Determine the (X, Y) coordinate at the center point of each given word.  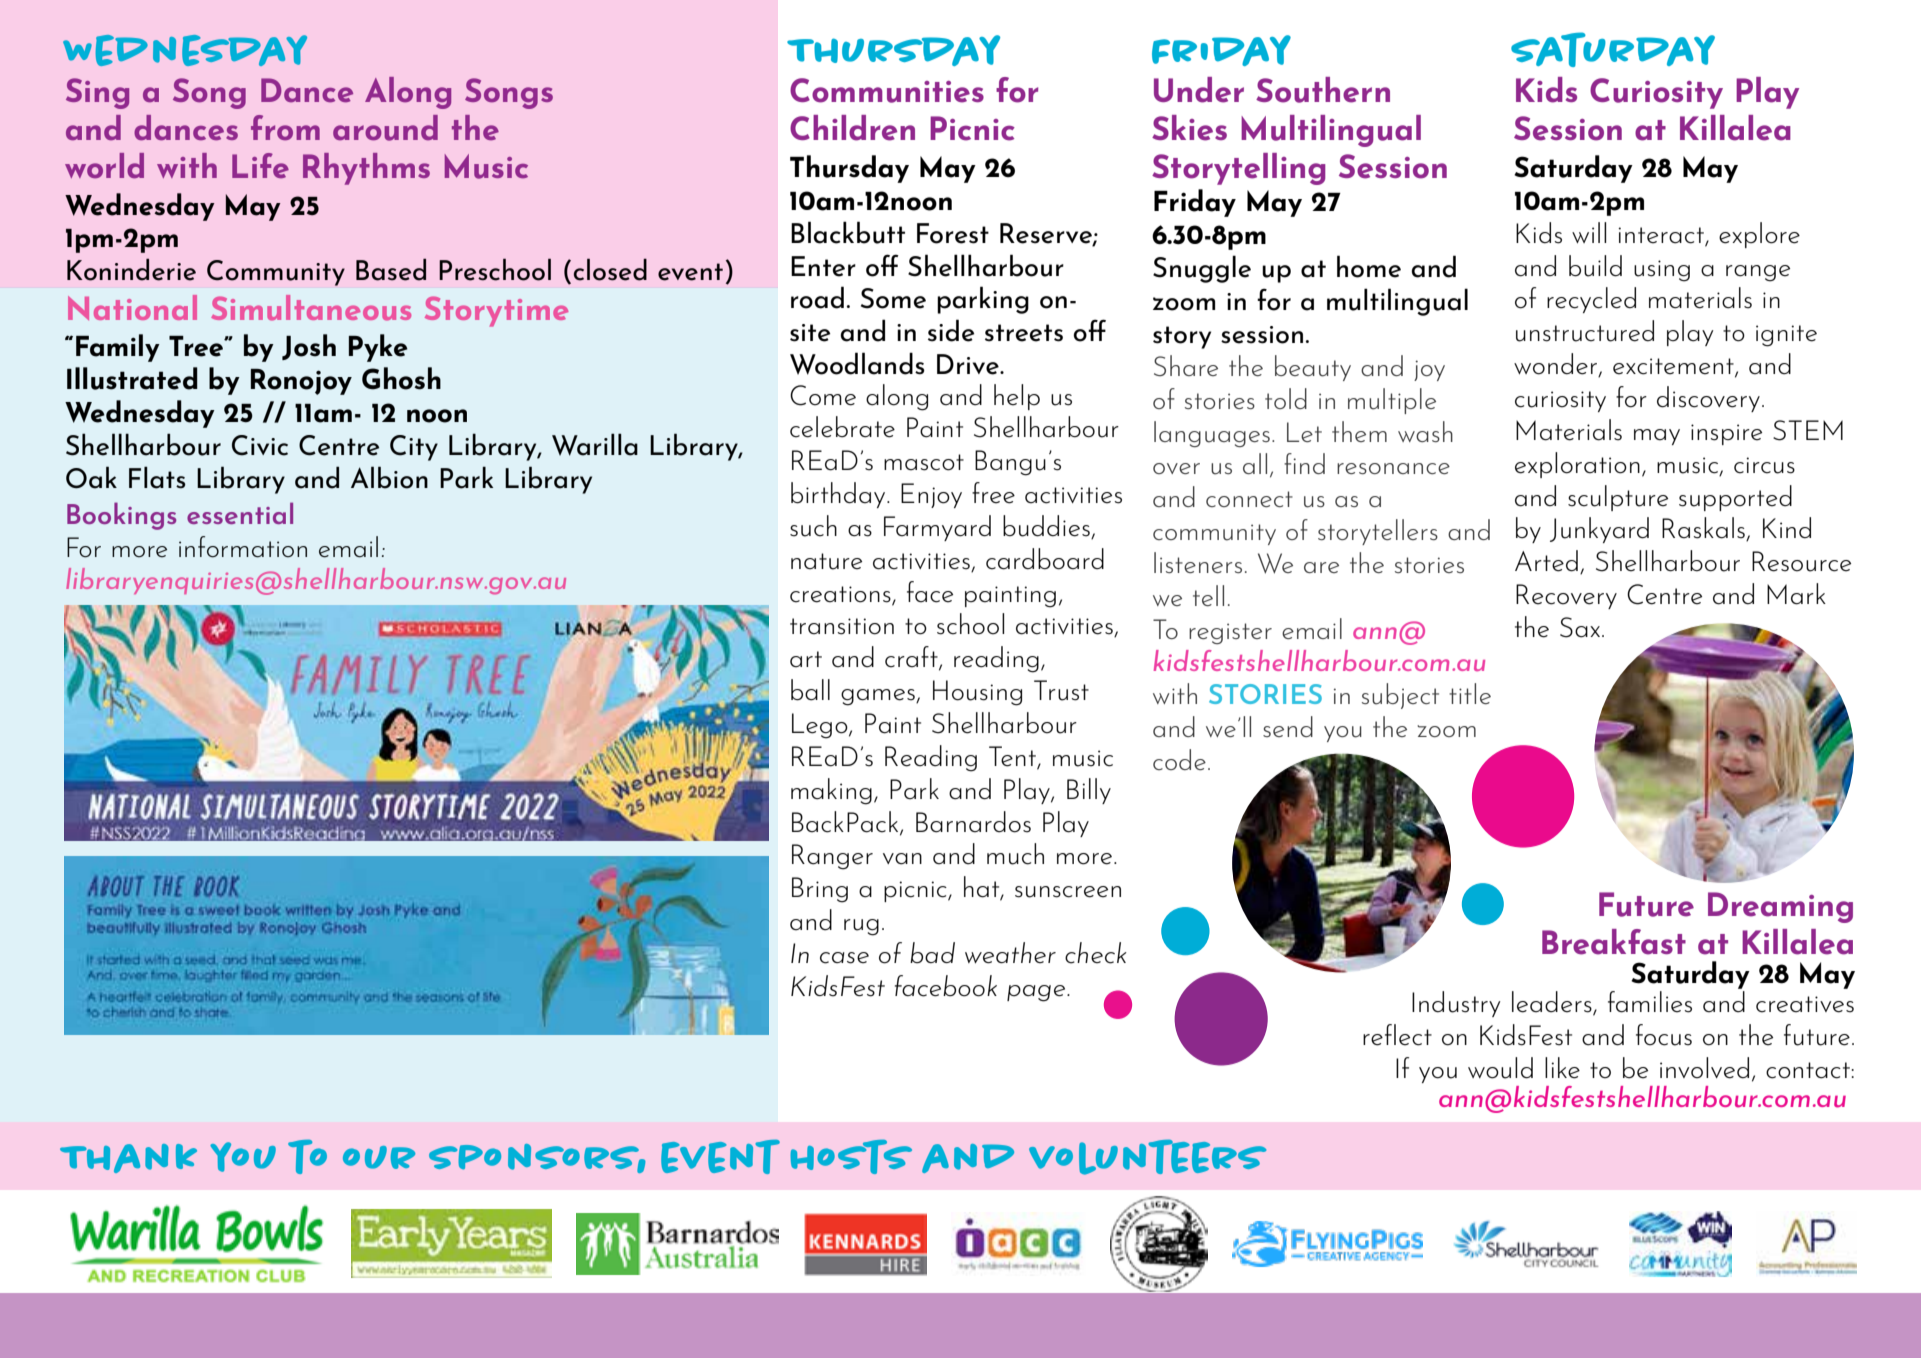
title (1470, 693)
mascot (924, 462)
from (285, 127)
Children (852, 128)
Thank (128, 1158)
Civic (260, 445)
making (831, 791)
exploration (1577, 465)
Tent (1013, 757)
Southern (1323, 90)
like (1562, 1068)
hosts (851, 1157)
